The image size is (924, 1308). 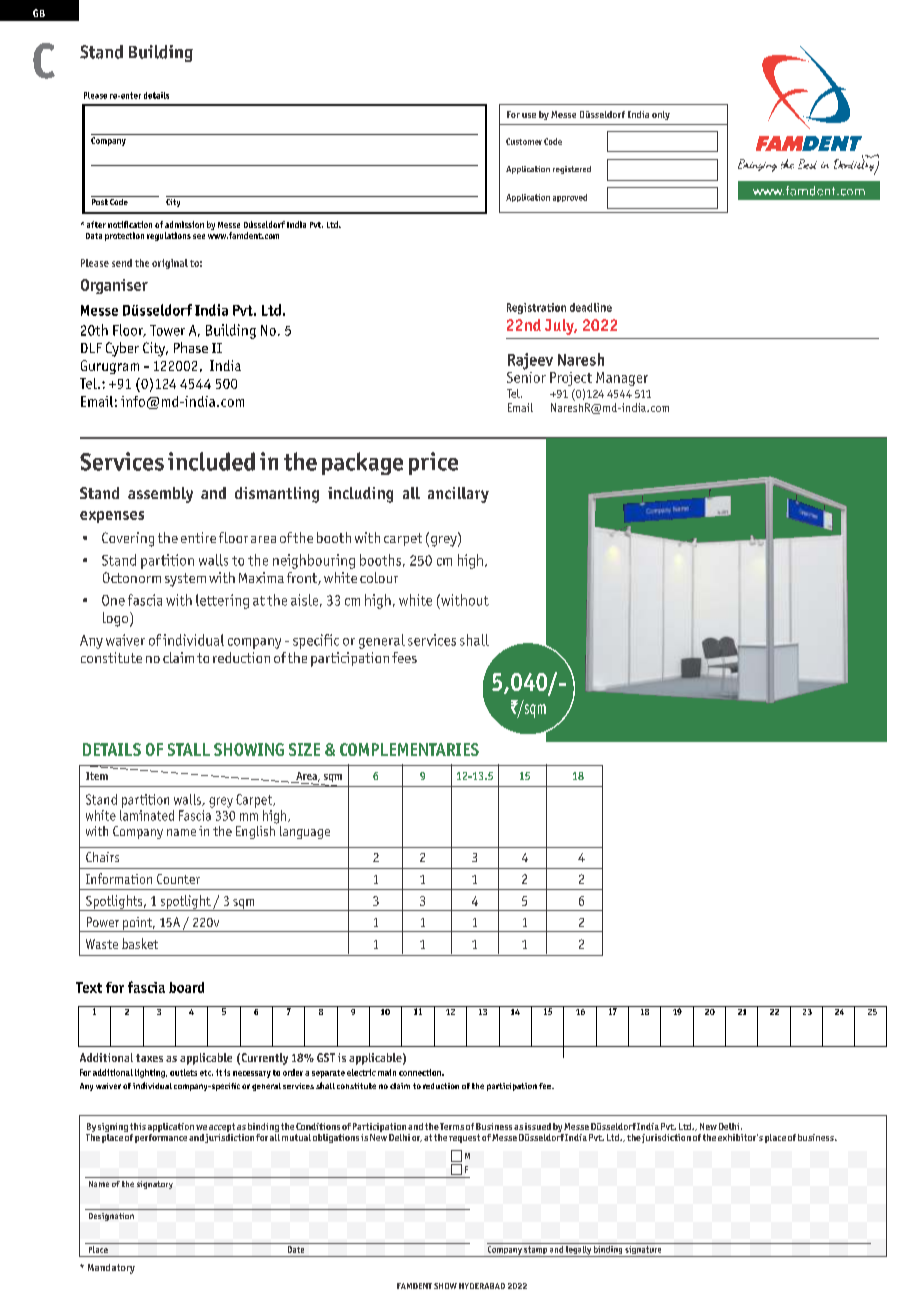 I want to click on ancillary, so click(x=458, y=495).
